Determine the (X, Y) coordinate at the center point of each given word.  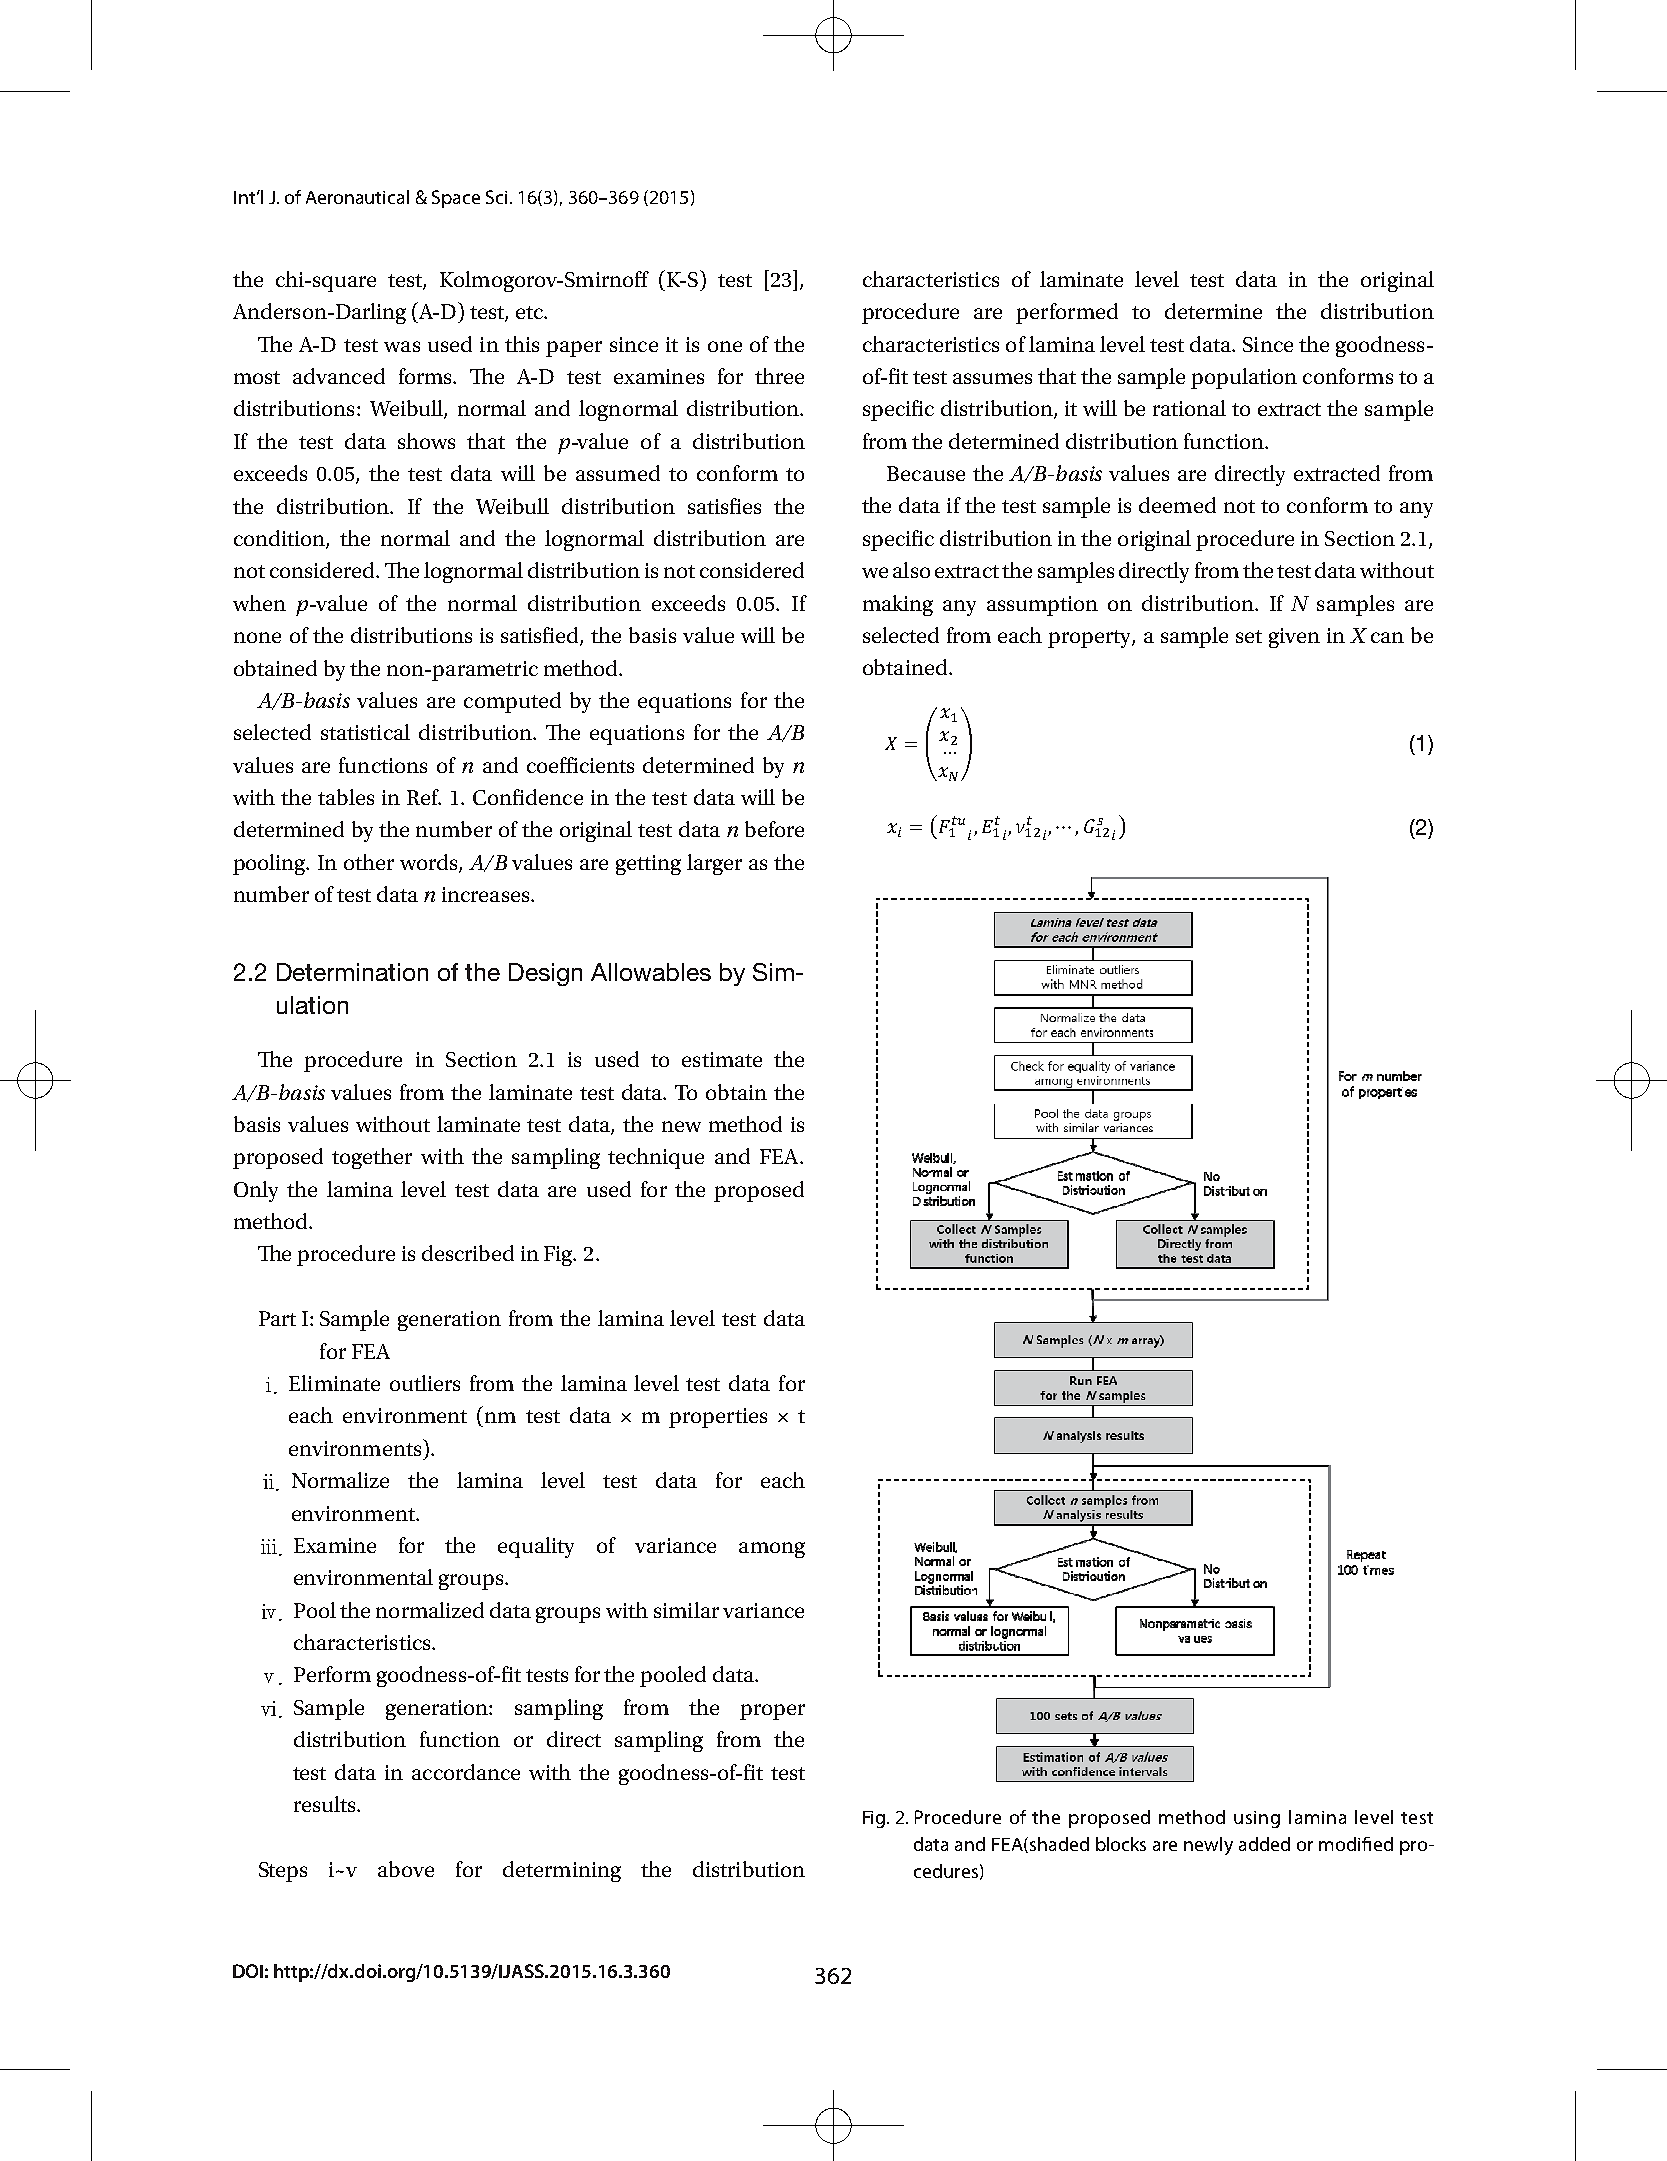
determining (562, 1871)
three (779, 376)
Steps (283, 1872)
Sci (496, 197)
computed (512, 702)
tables (346, 797)
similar (686, 1610)
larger (714, 864)
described (468, 1253)
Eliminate (334, 1383)
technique (656, 1158)
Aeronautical (357, 197)
